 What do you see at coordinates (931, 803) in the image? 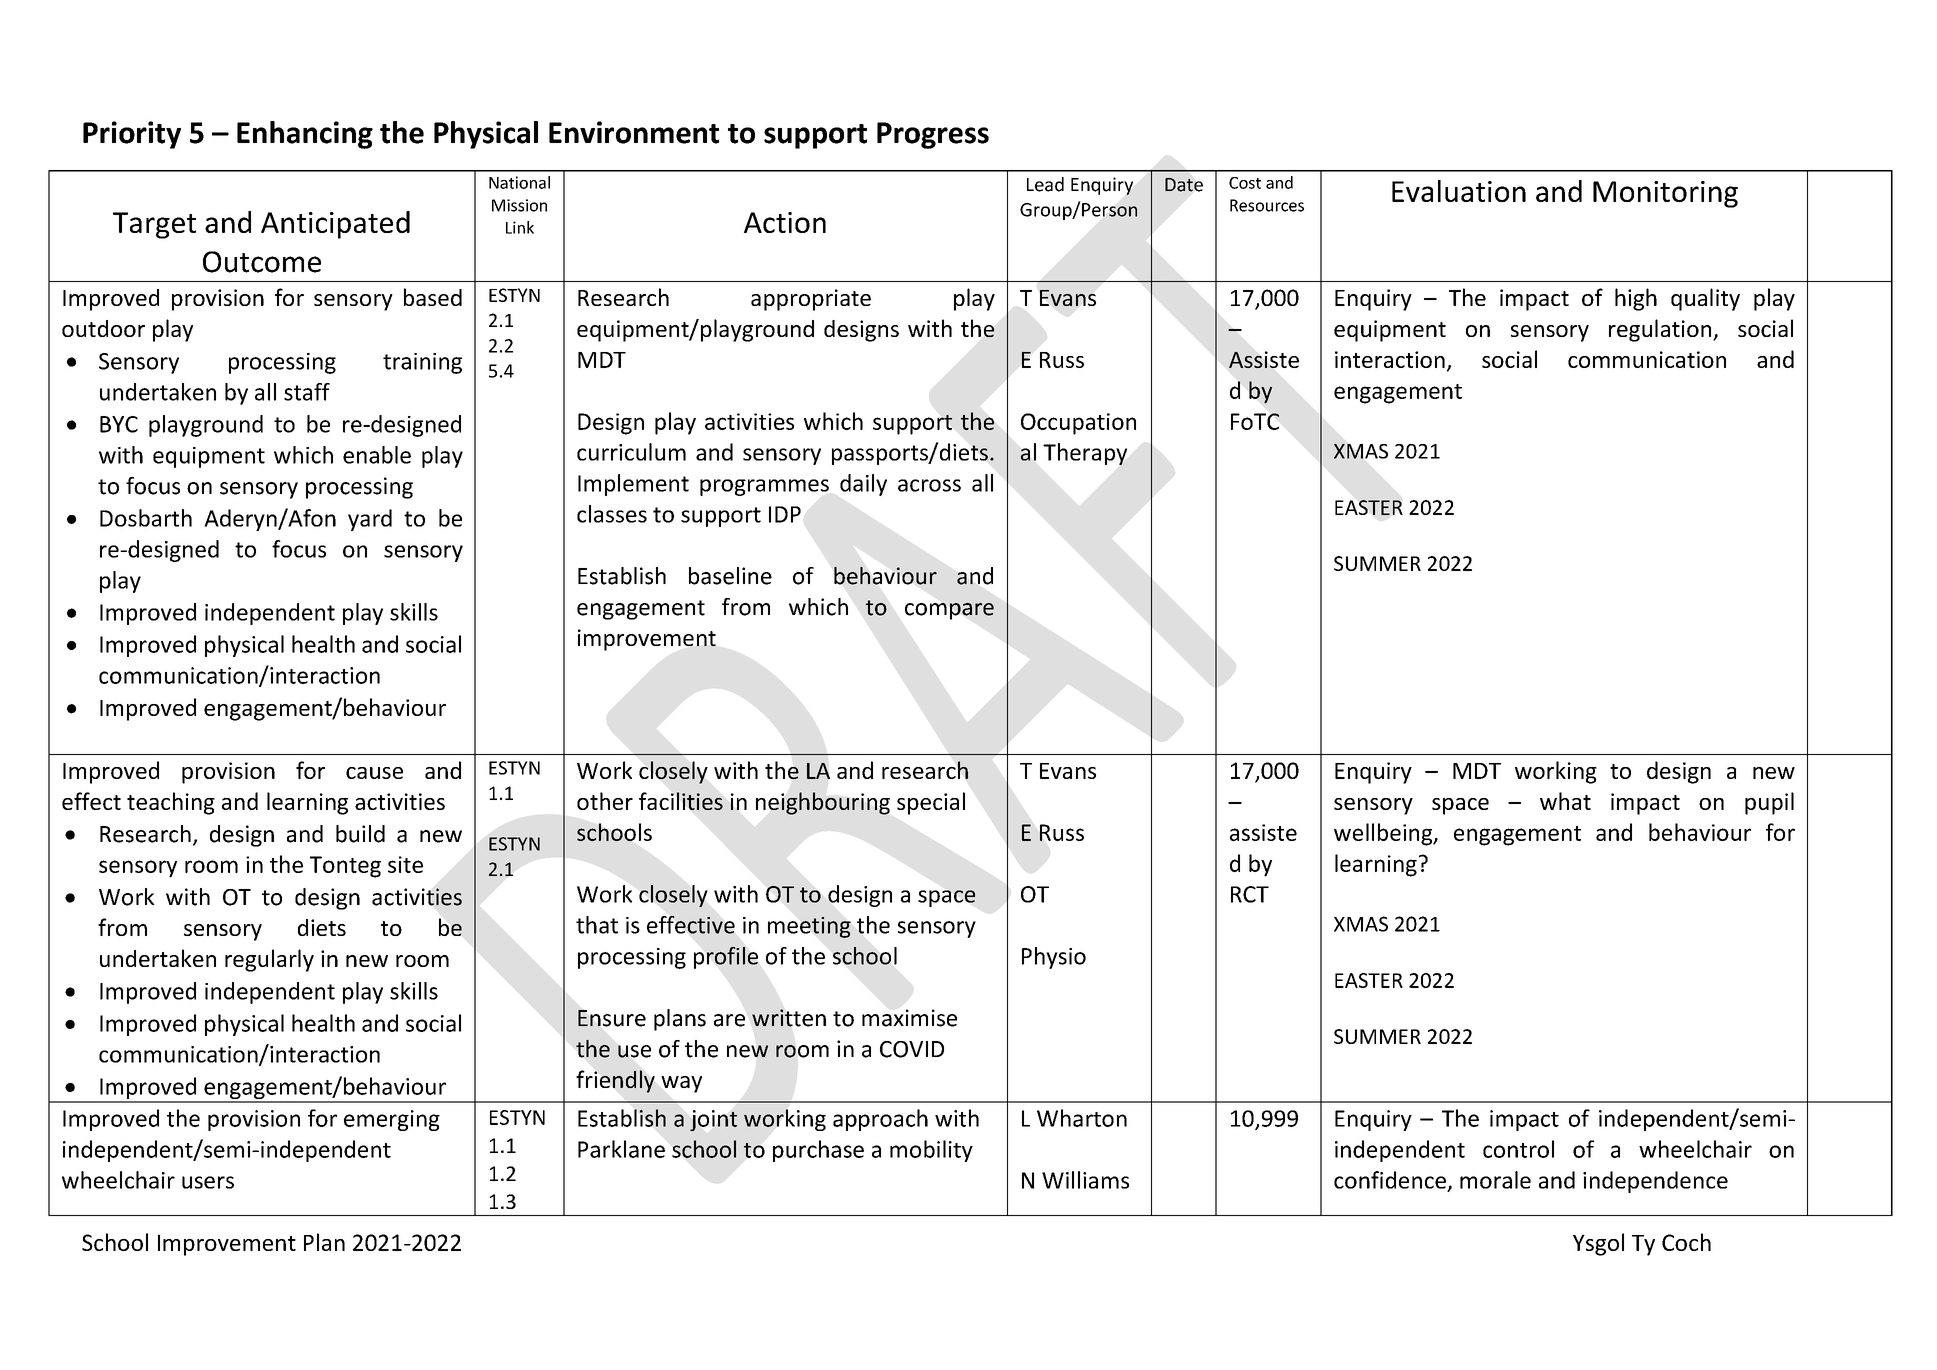
I see `special` at bounding box center [931, 803].
